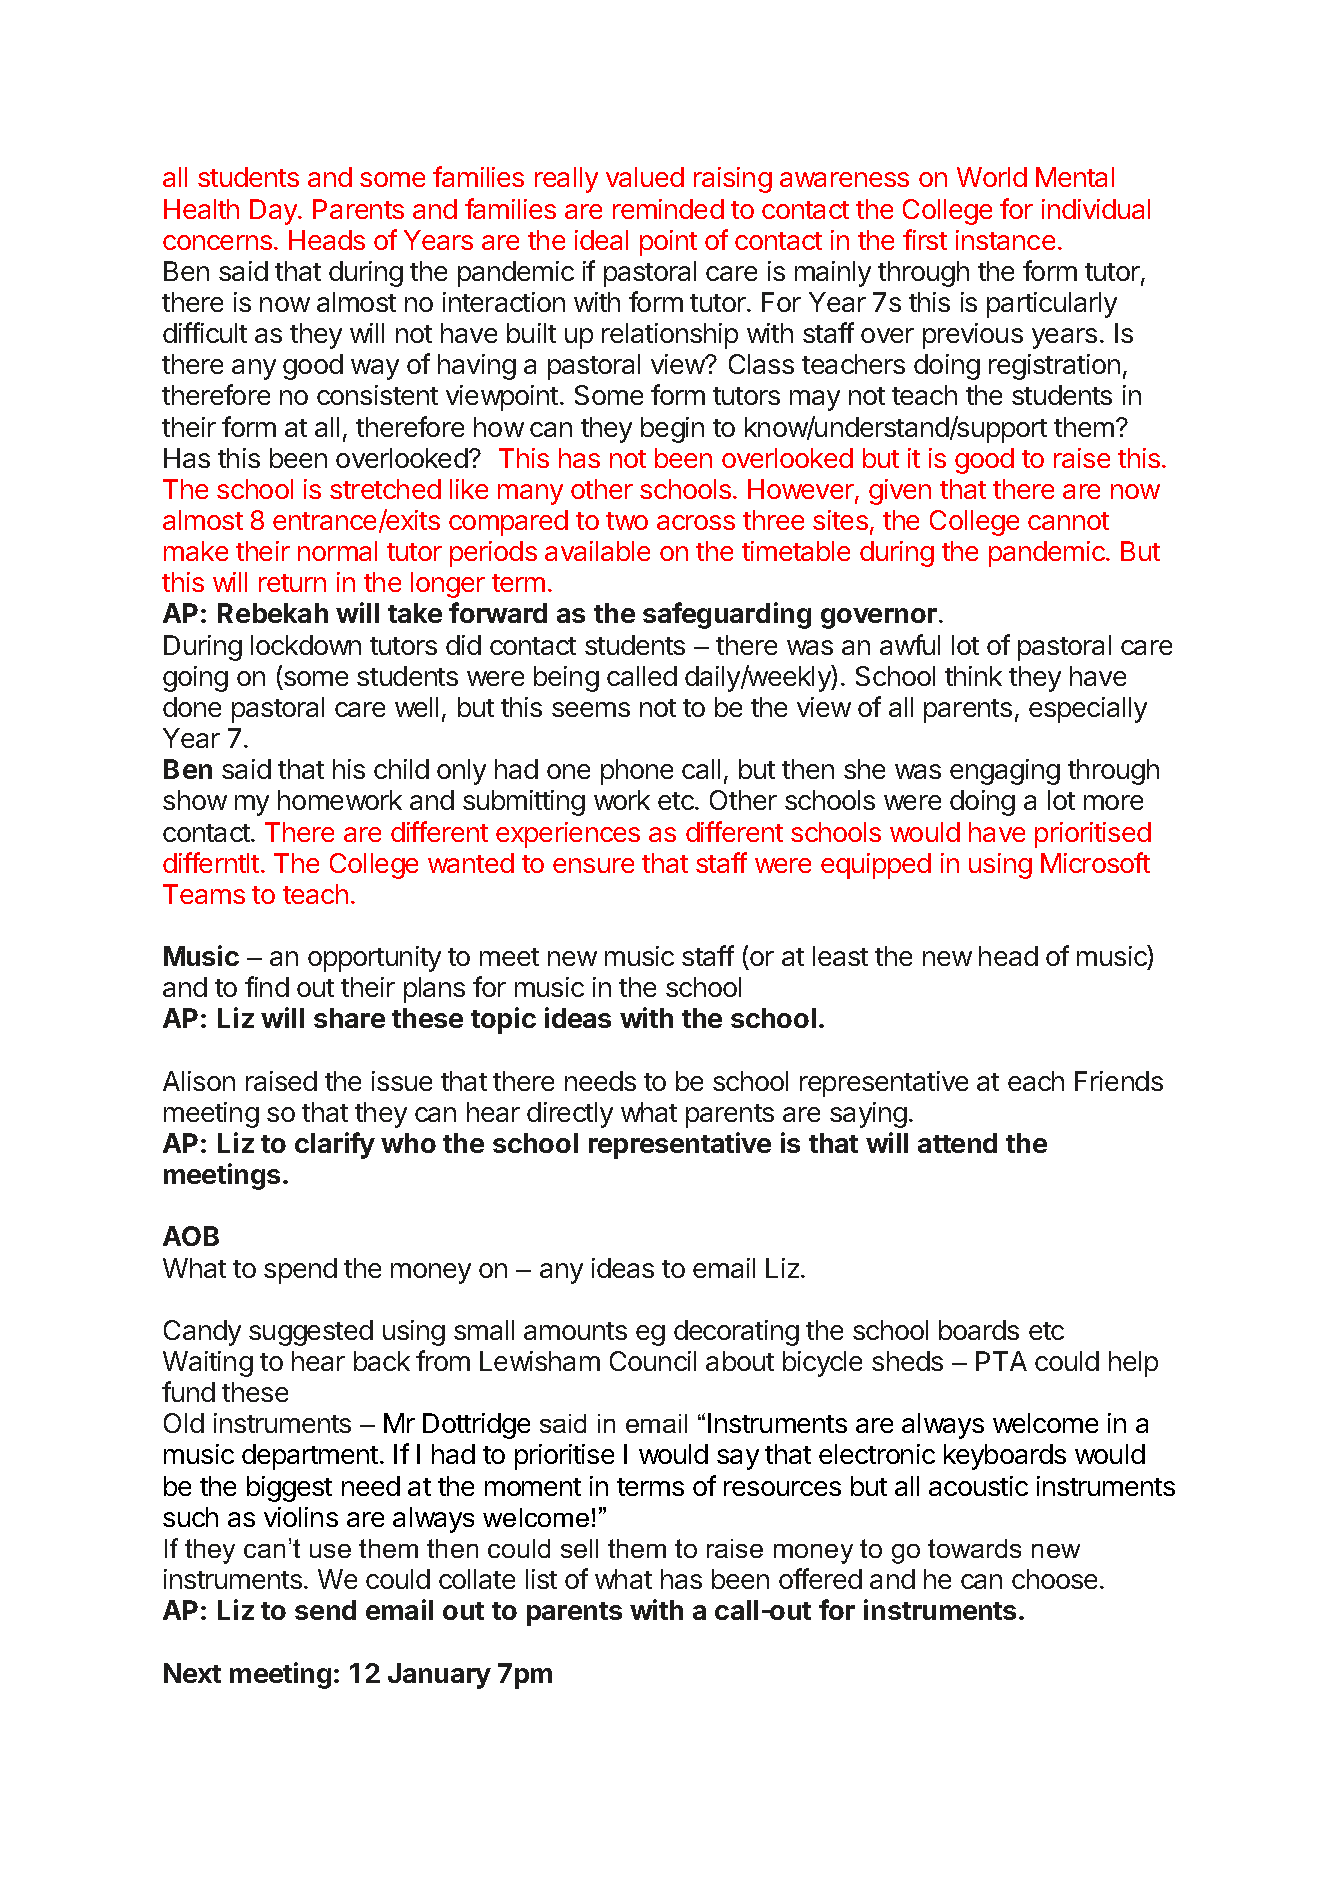  I want to click on reminded, so click(668, 209).
